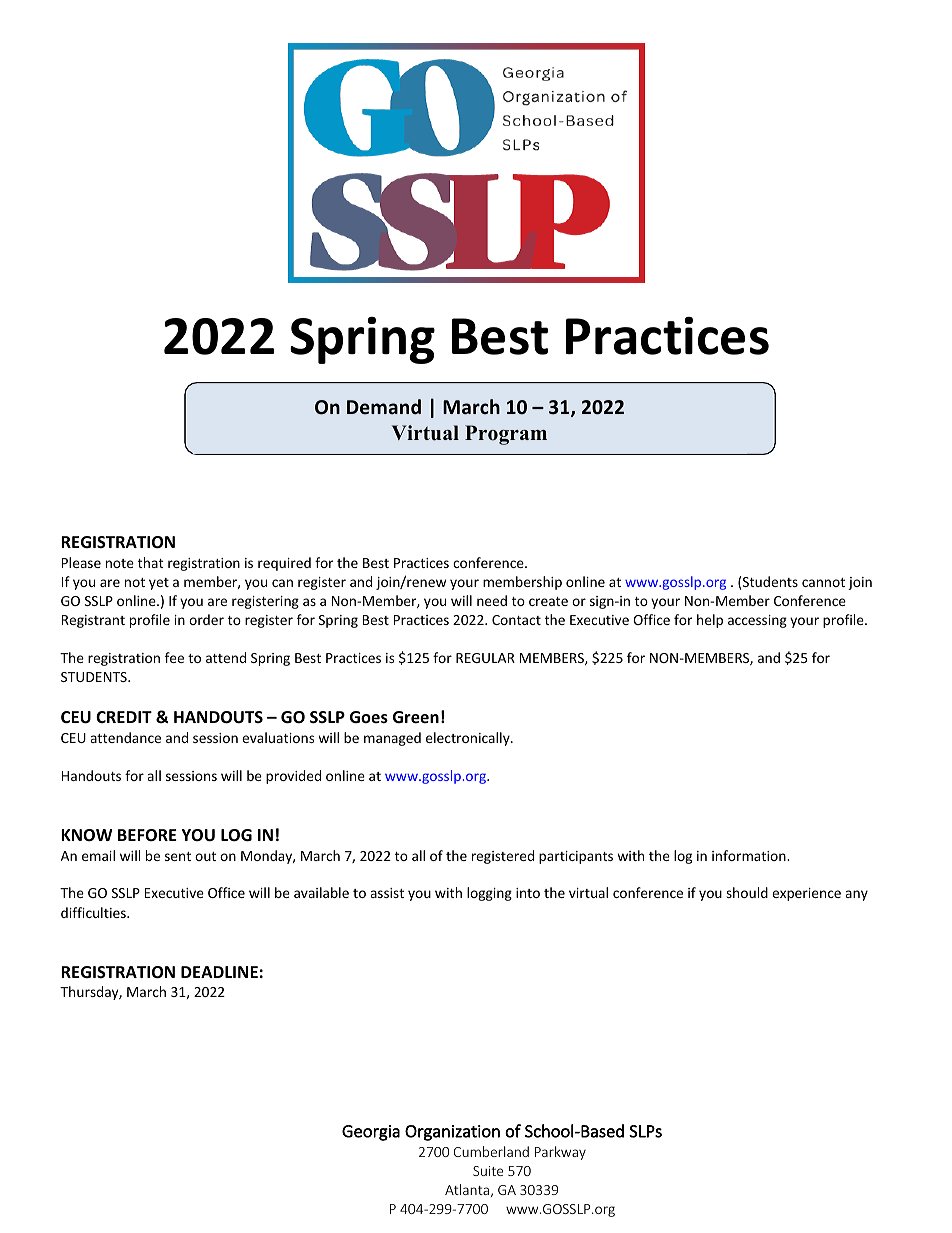 This screenshot has width=952, height=1233. Describe the element at coordinates (469, 739) in the screenshot. I see `electronically` at that location.
